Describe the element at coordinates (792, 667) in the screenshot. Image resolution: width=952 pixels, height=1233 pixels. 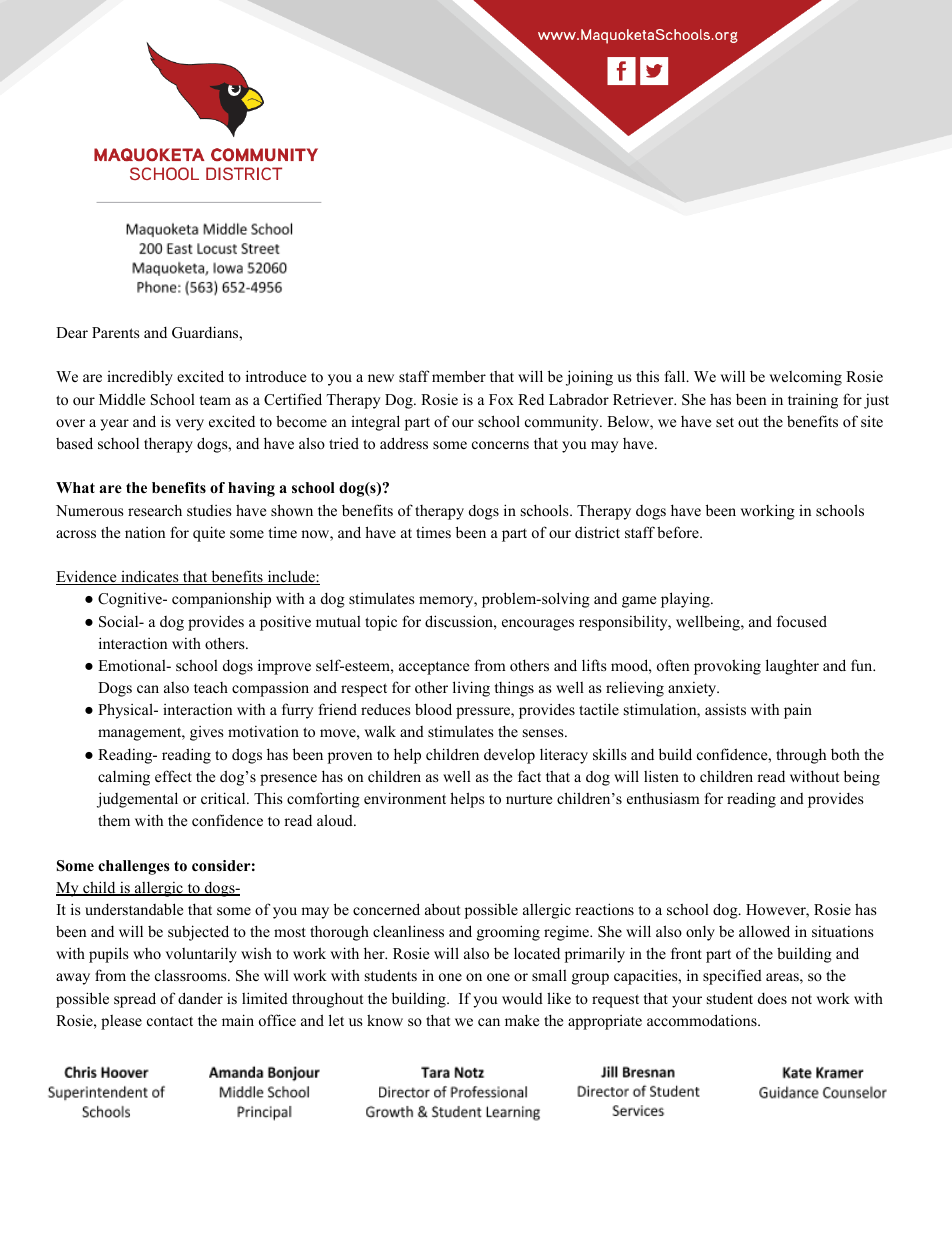
I see `laughter` at that location.
